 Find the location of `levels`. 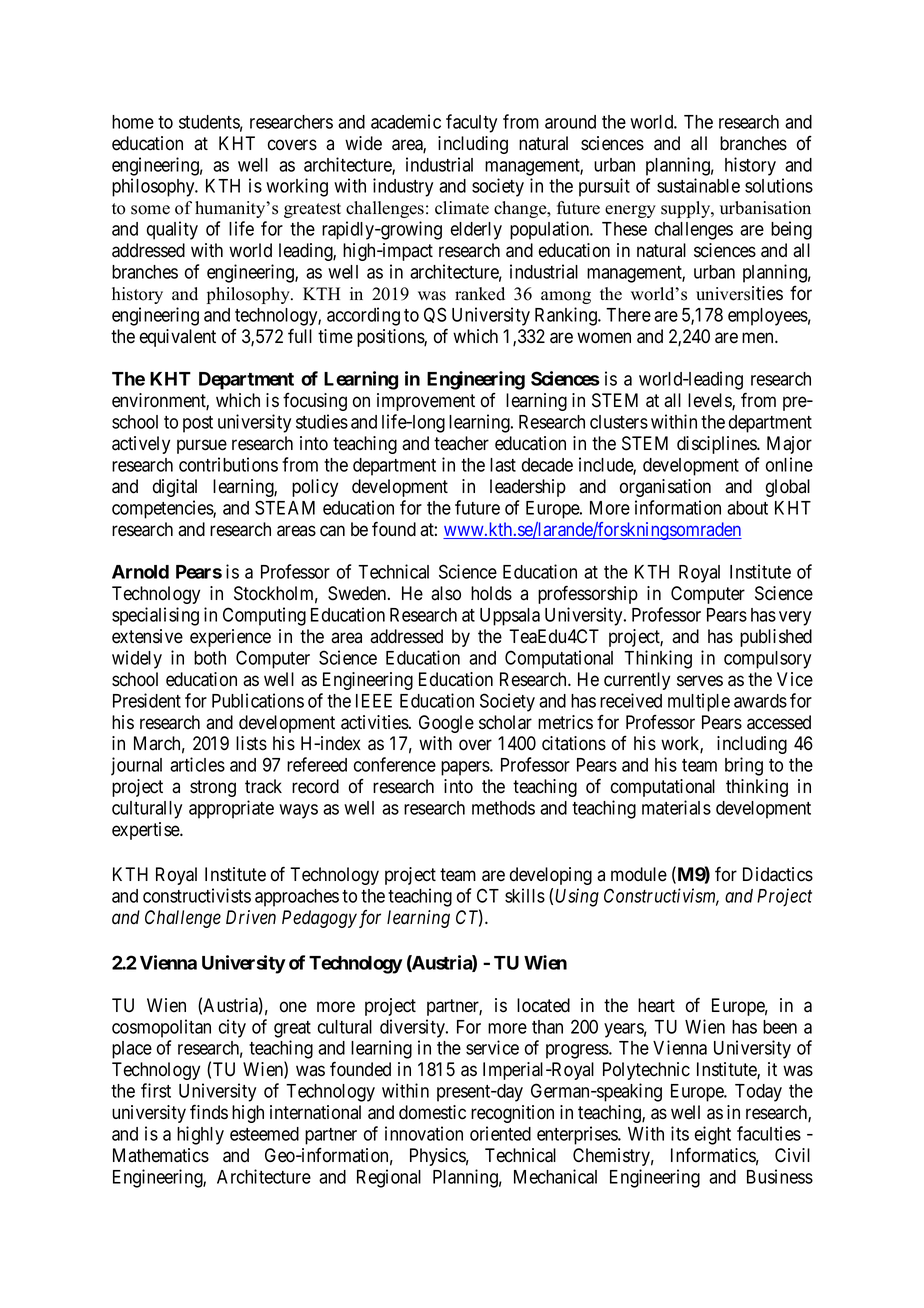

levels is located at coordinates (710, 401).
